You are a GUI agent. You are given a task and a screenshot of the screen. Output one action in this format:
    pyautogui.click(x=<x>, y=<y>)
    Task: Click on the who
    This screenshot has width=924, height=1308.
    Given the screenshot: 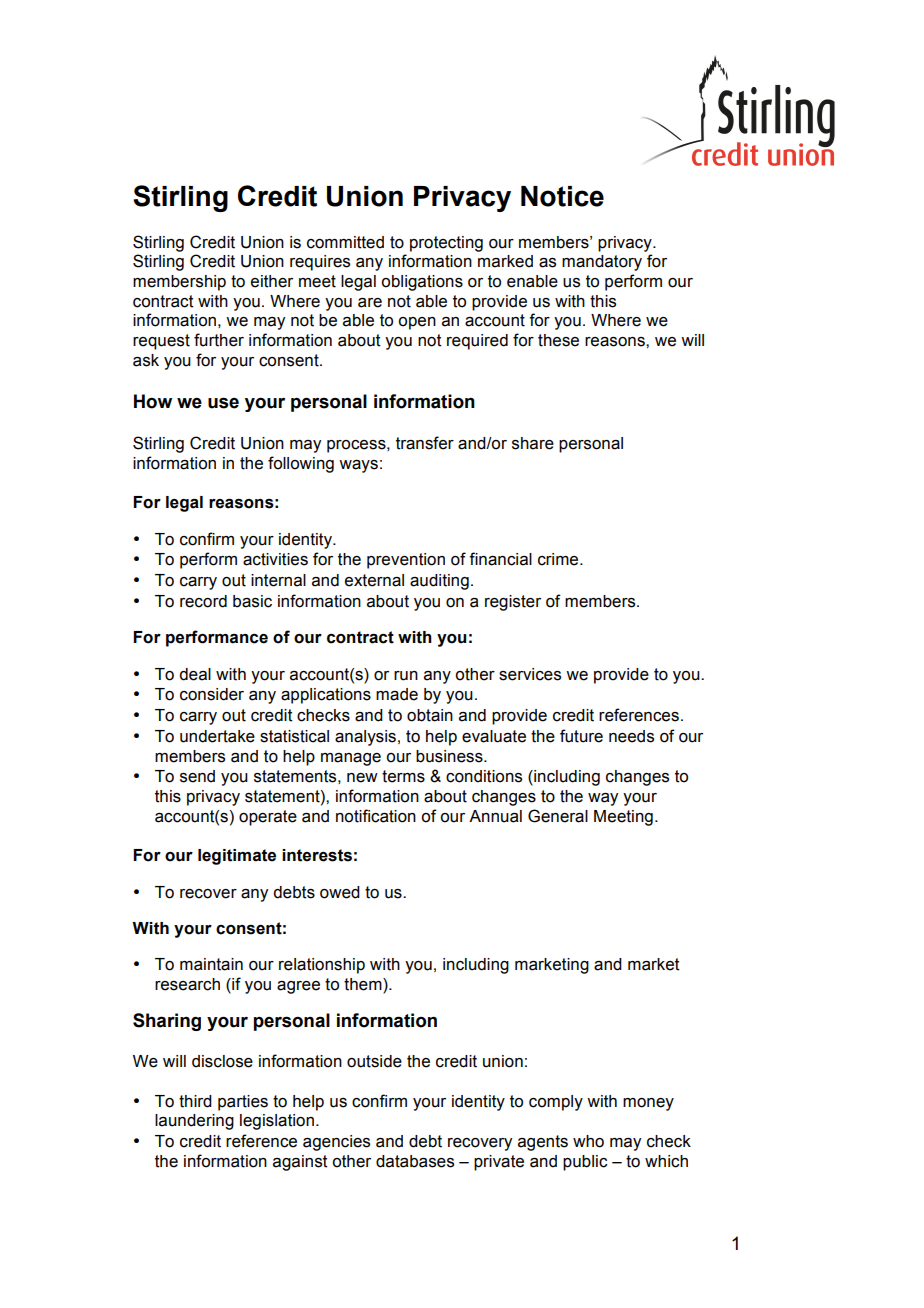 What is the action you would take?
    pyautogui.click(x=588, y=1141)
